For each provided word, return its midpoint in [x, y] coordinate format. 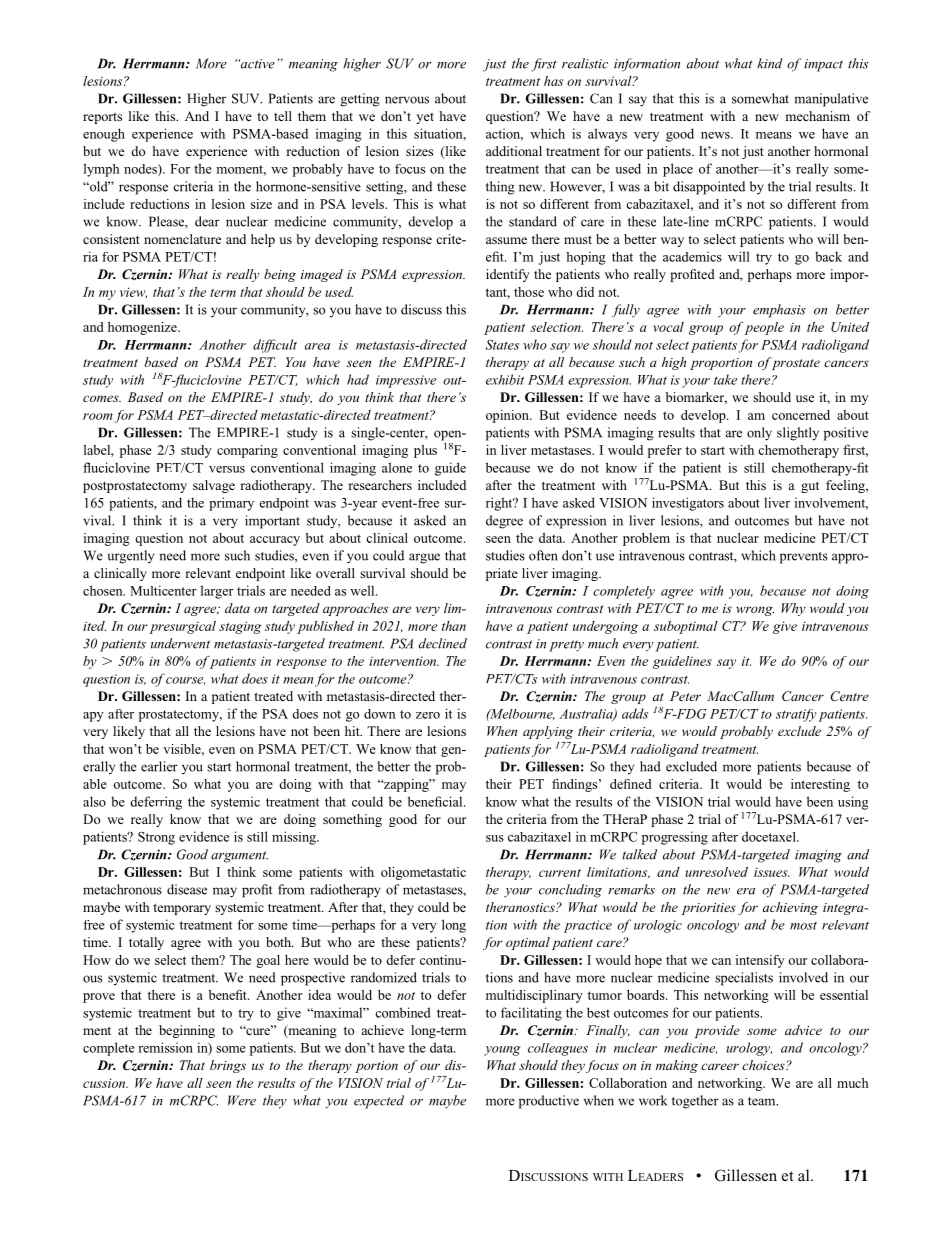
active [256, 64]
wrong [755, 611]
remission [165, 1047]
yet [425, 118]
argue [424, 558]
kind [770, 63]
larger [217, 592]
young [502, 1051]
